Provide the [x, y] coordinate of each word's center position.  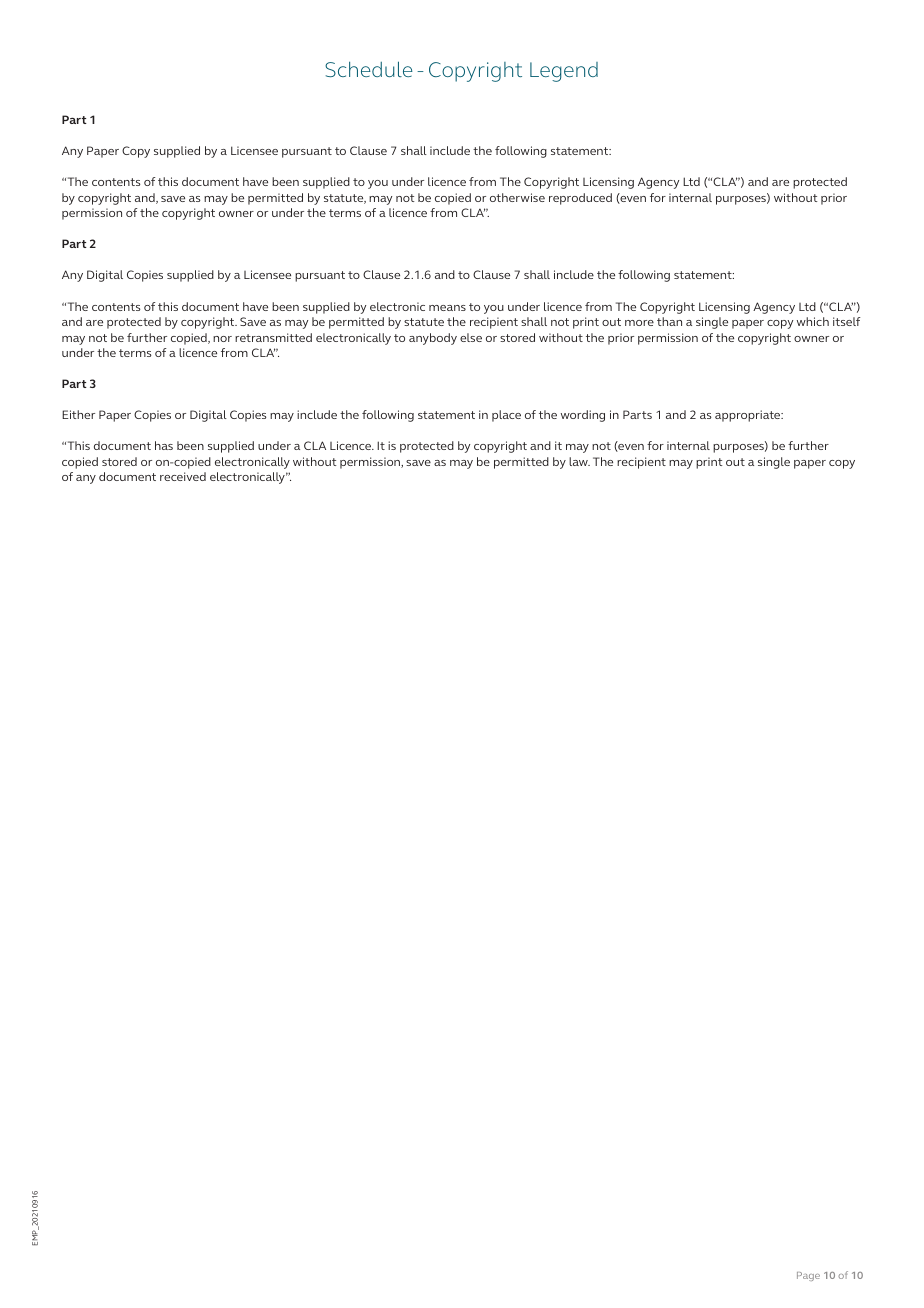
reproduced [580, 199]
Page [808, 1276]
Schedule [369, 69]
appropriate [749, 416]
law [579, 461]
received [183, 476]
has [164, 445]
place [506, 416]
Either [78, 414]
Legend [564, 72]
